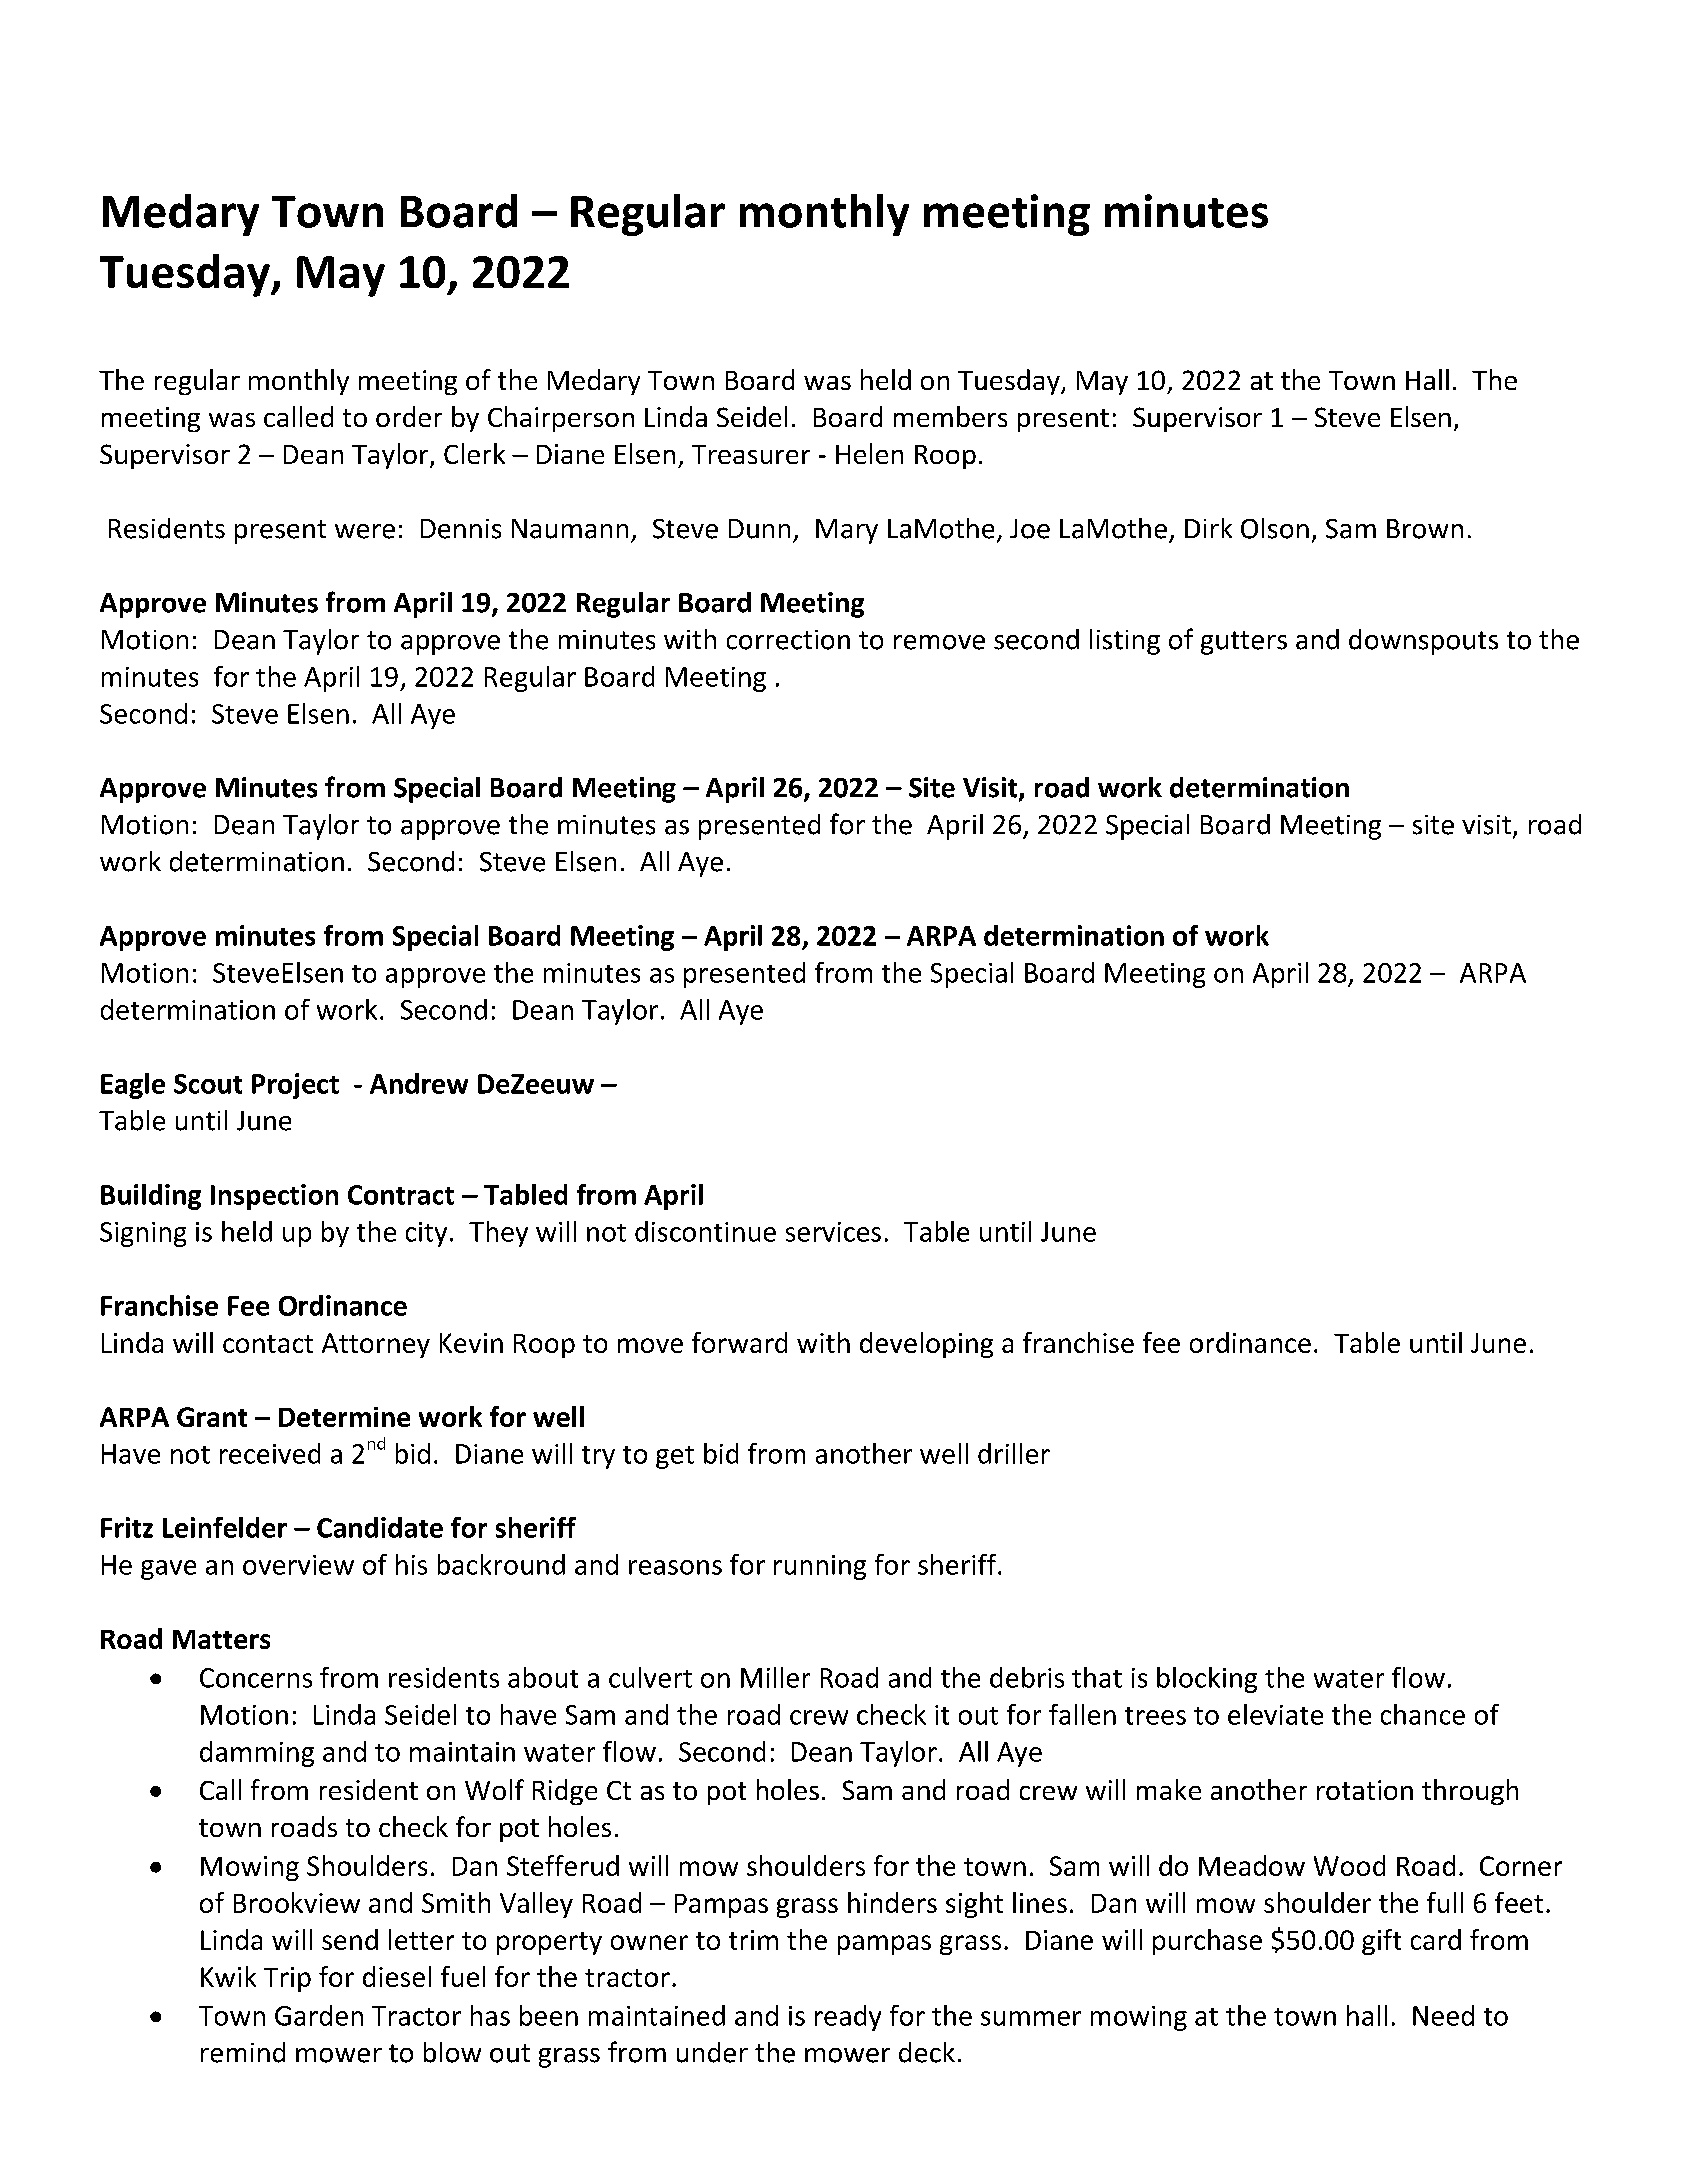 This document has width=1687, height=2183. Describe the element at coordinates (1443, 2015) in the document. I see `Need` at that location.
